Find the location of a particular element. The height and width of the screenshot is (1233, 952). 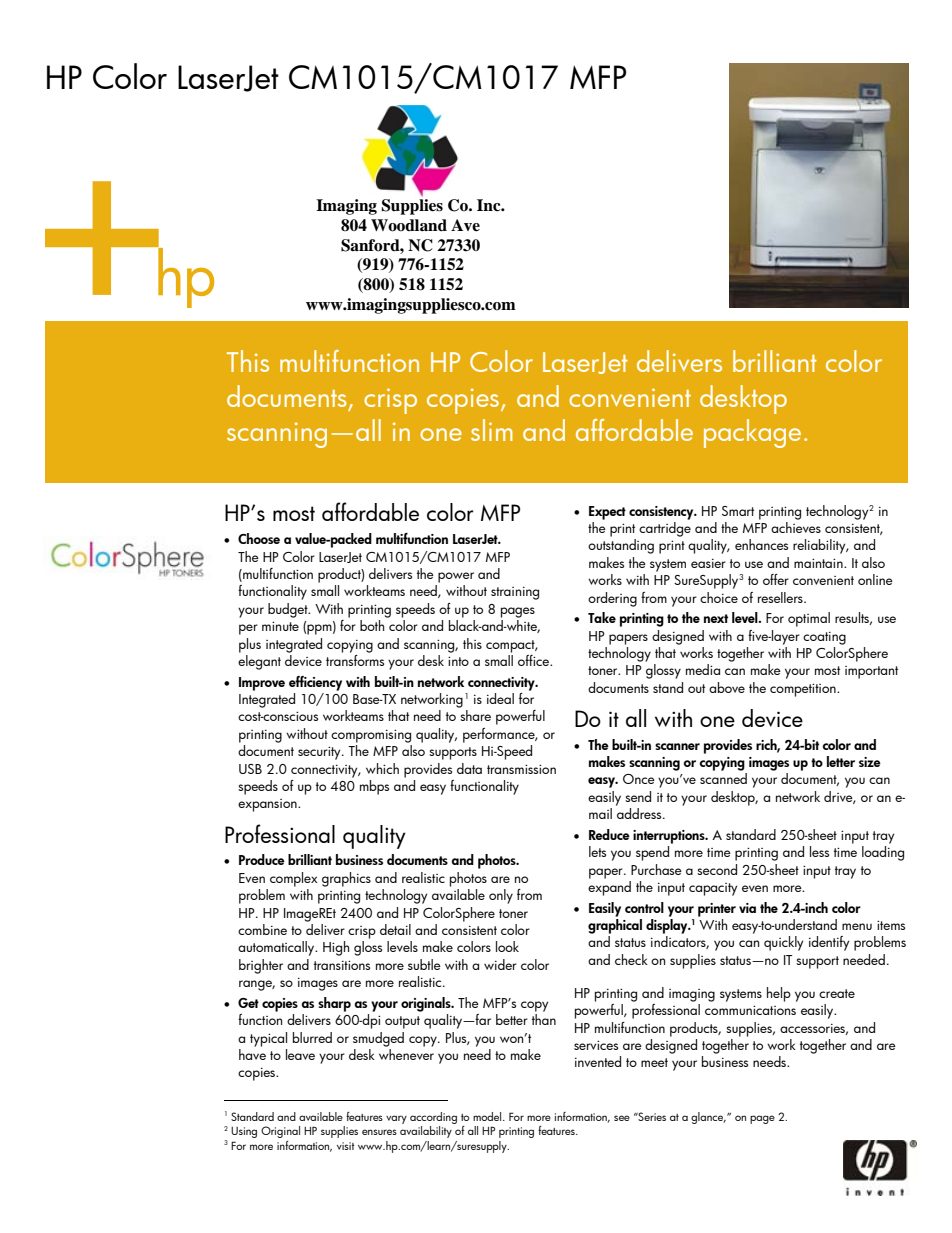

see is located at coordinates (622, 1118).
